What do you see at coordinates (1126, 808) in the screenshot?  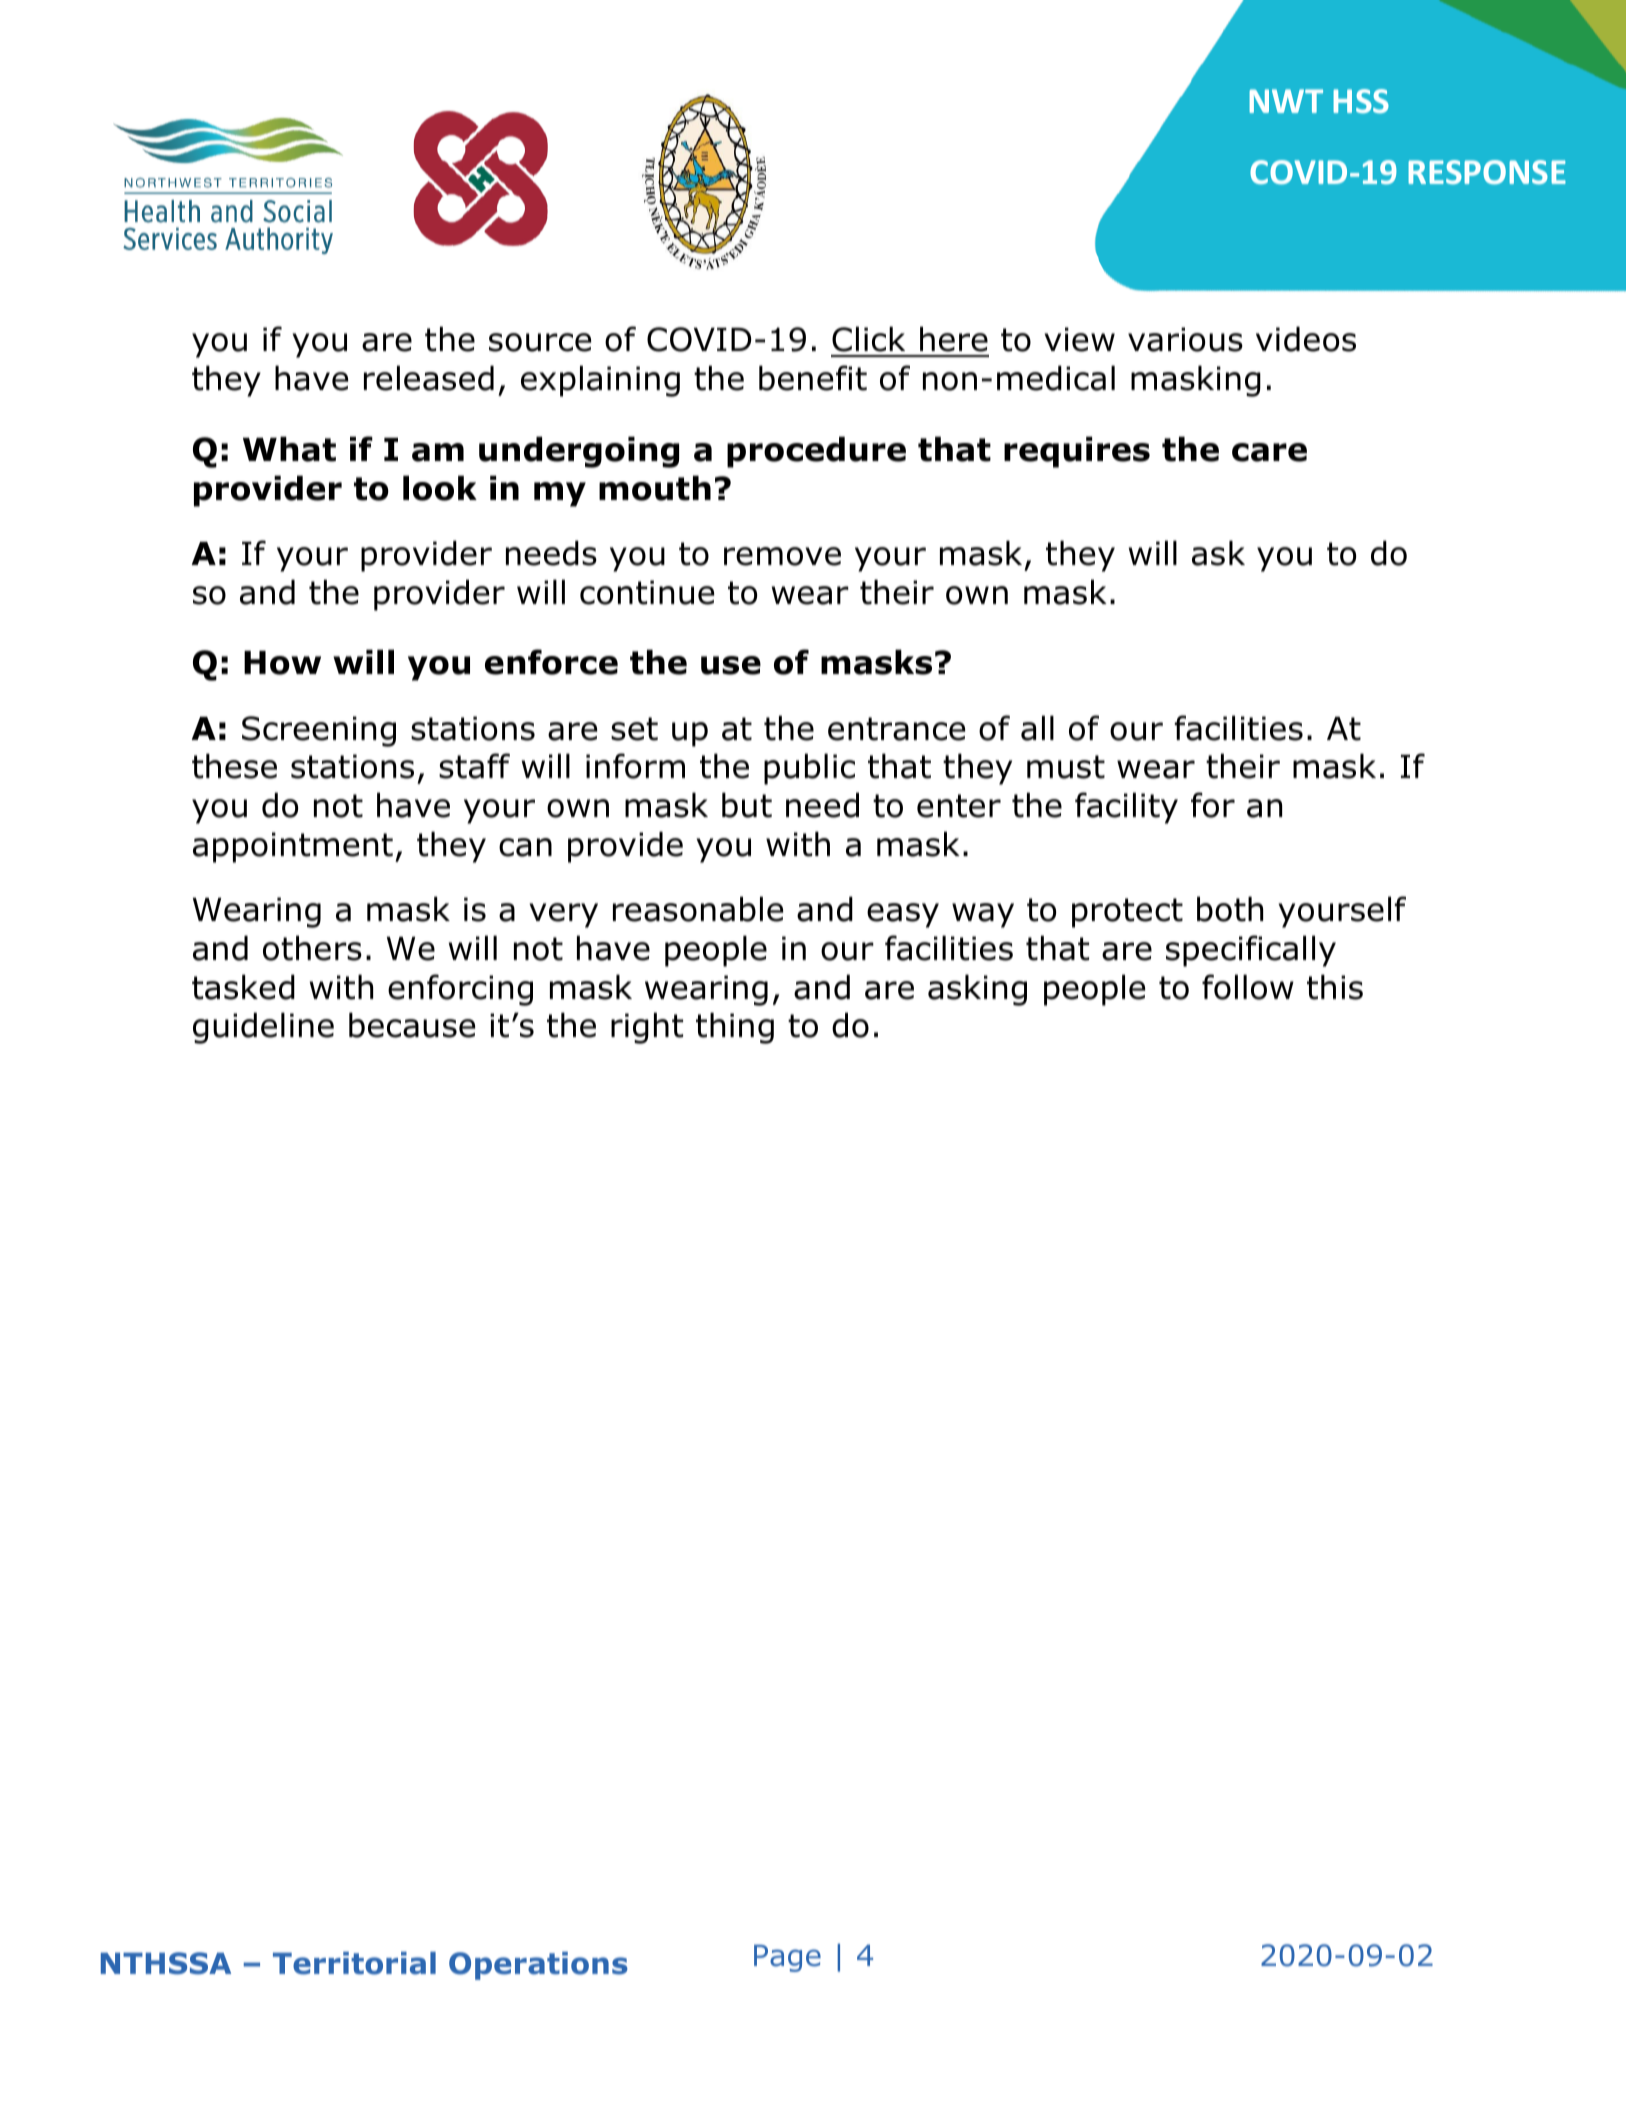 I see `facility` at bounding box center [1126, 808].
